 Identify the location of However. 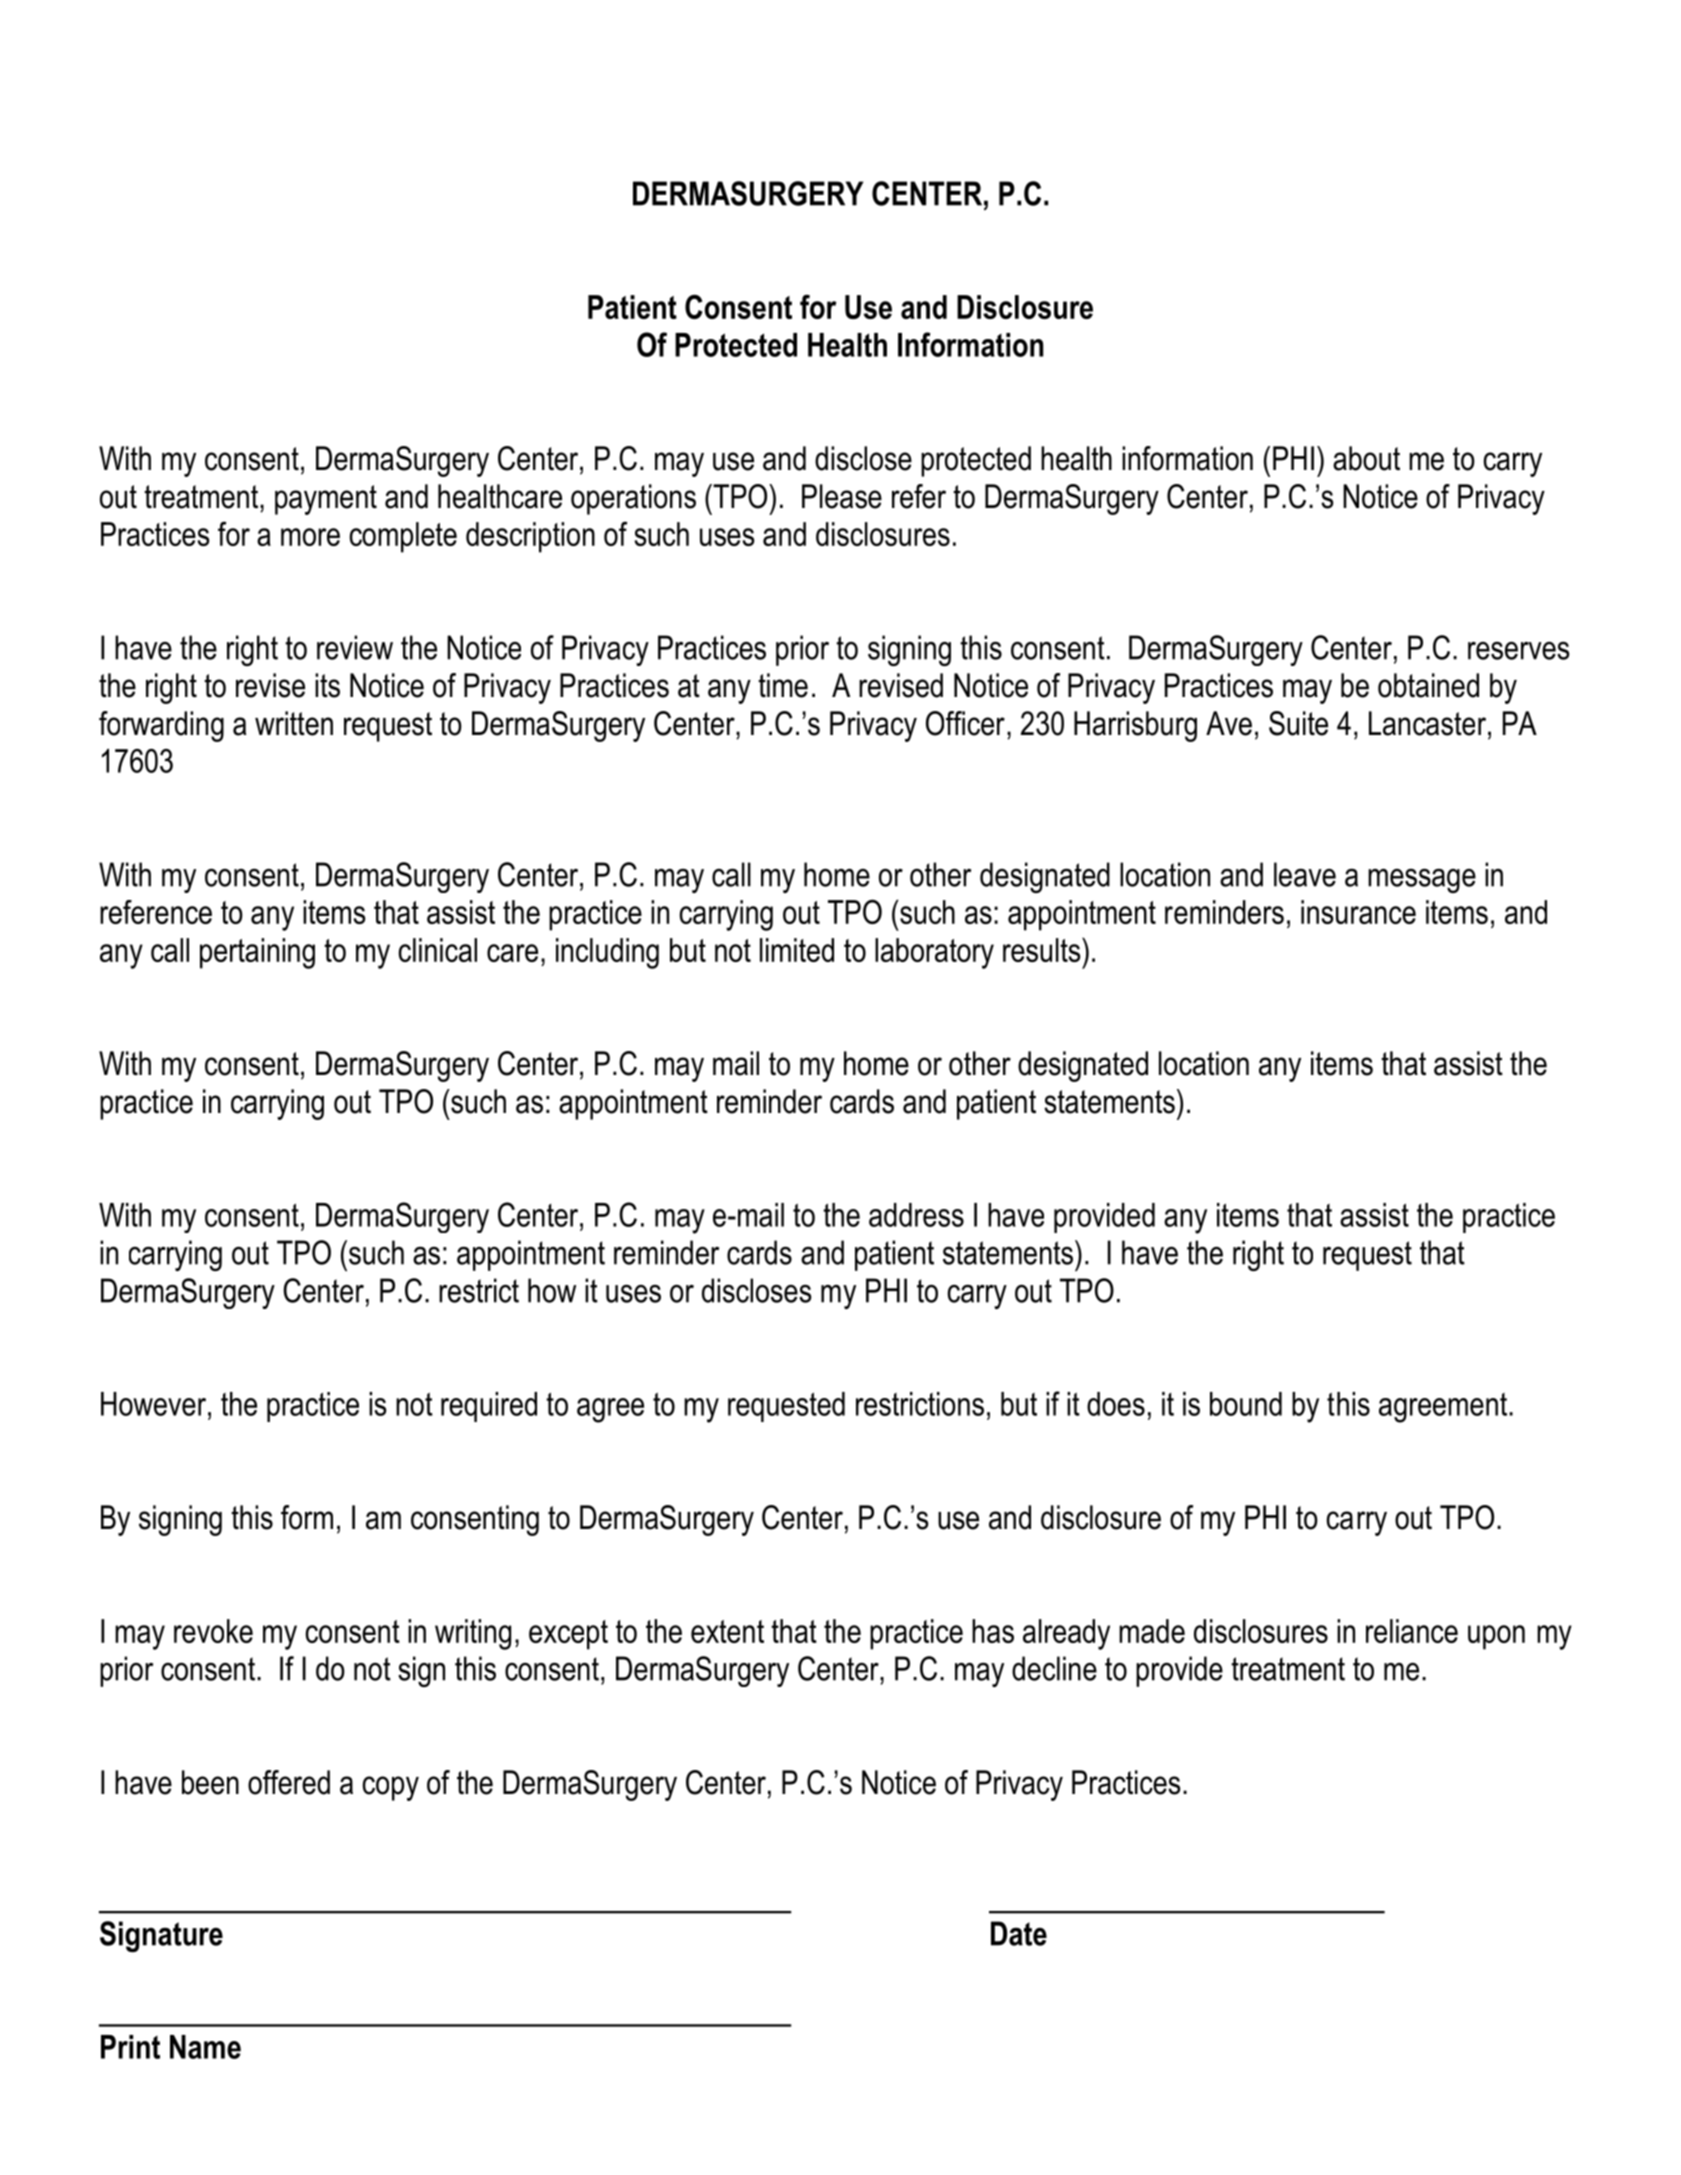
(155, 1404).
